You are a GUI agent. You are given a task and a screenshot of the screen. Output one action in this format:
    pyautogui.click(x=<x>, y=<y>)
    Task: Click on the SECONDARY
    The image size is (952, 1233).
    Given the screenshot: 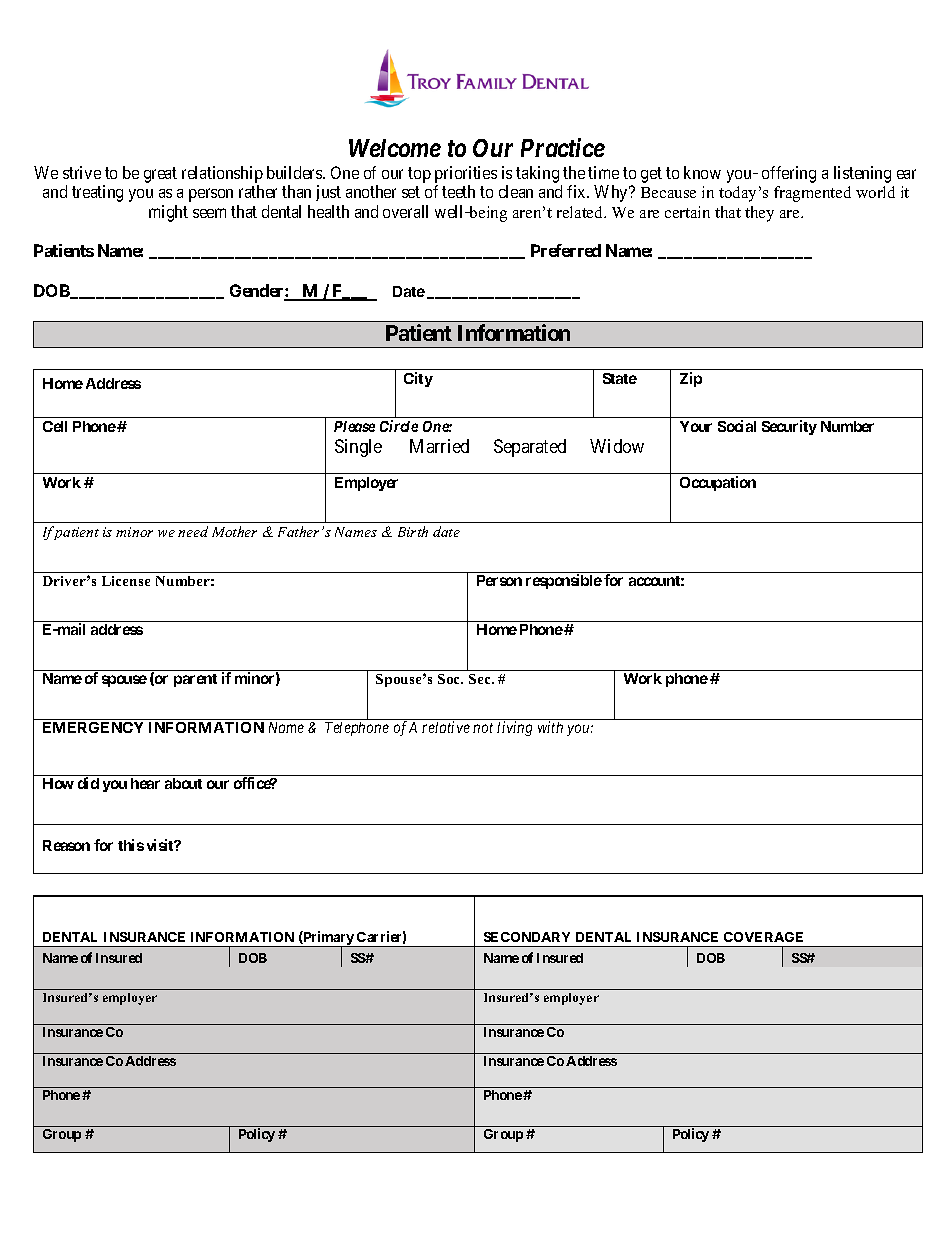 What is the action you would take?
    pyautogui.click(x=527, y=937)
